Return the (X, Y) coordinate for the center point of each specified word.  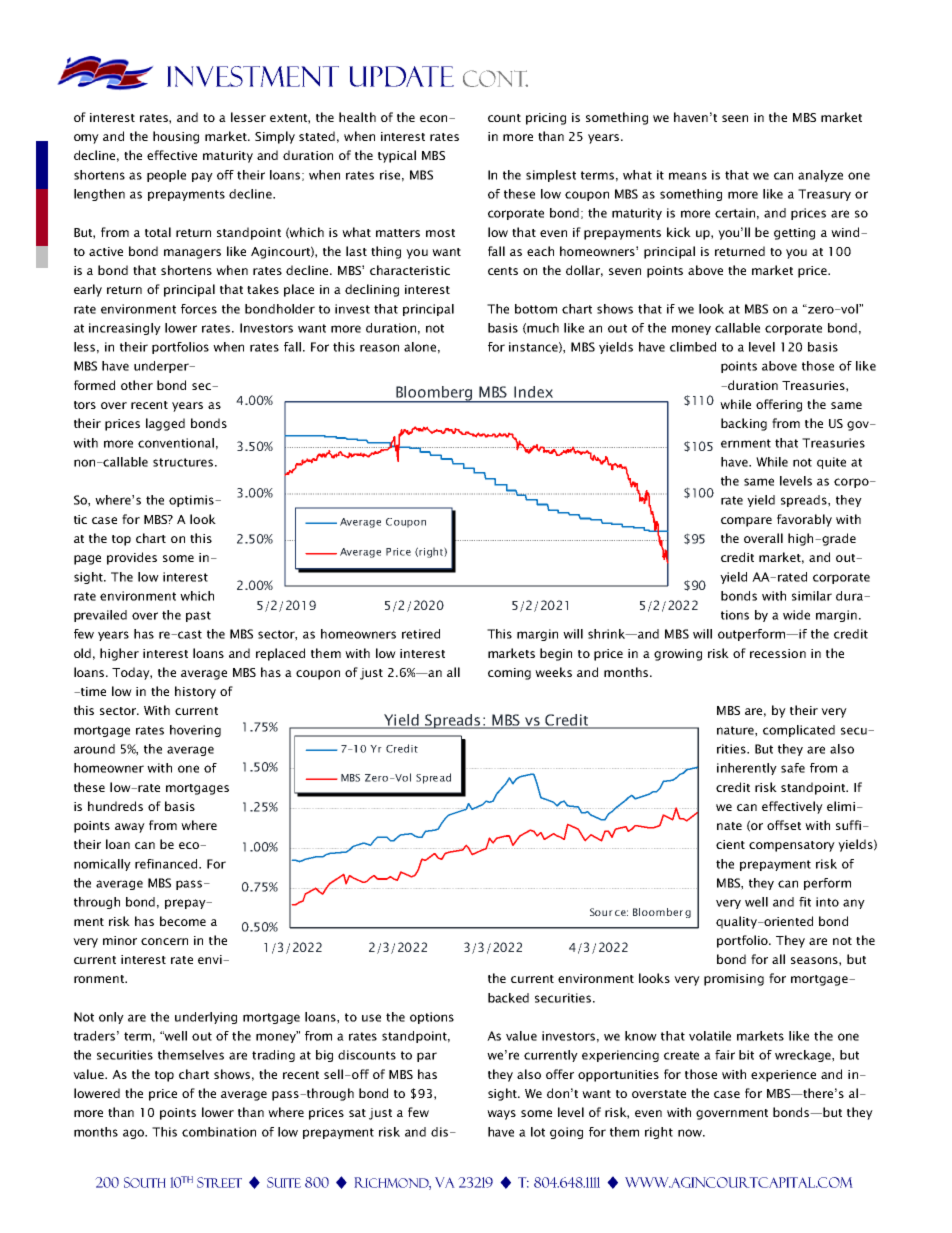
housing (176, 137)
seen (735, 118)
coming (509, 674)
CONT (495, 78)
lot (538, 1132)
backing (744, 424)
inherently (747, 769)
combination (219, 1132)
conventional (176, 443)
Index (533, 392)
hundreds (115, 806)
